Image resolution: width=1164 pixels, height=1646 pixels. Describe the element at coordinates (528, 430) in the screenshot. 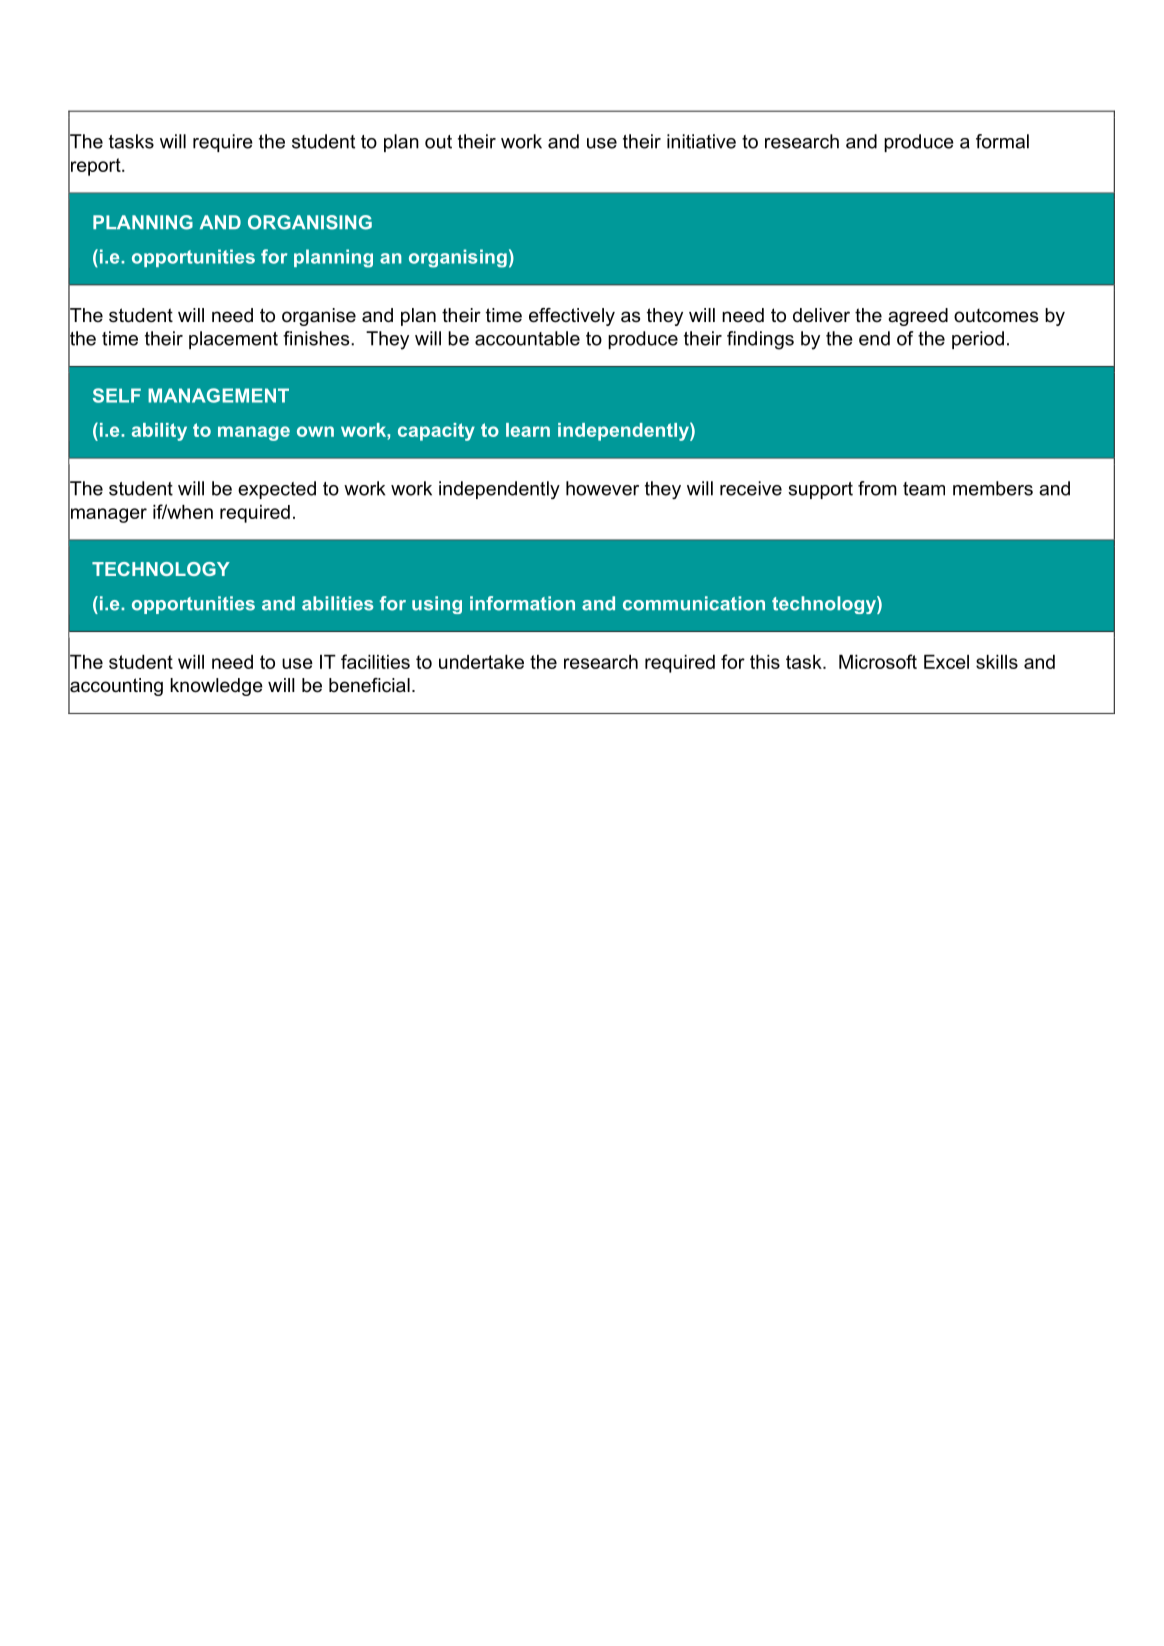

I see `learn` at that location.
